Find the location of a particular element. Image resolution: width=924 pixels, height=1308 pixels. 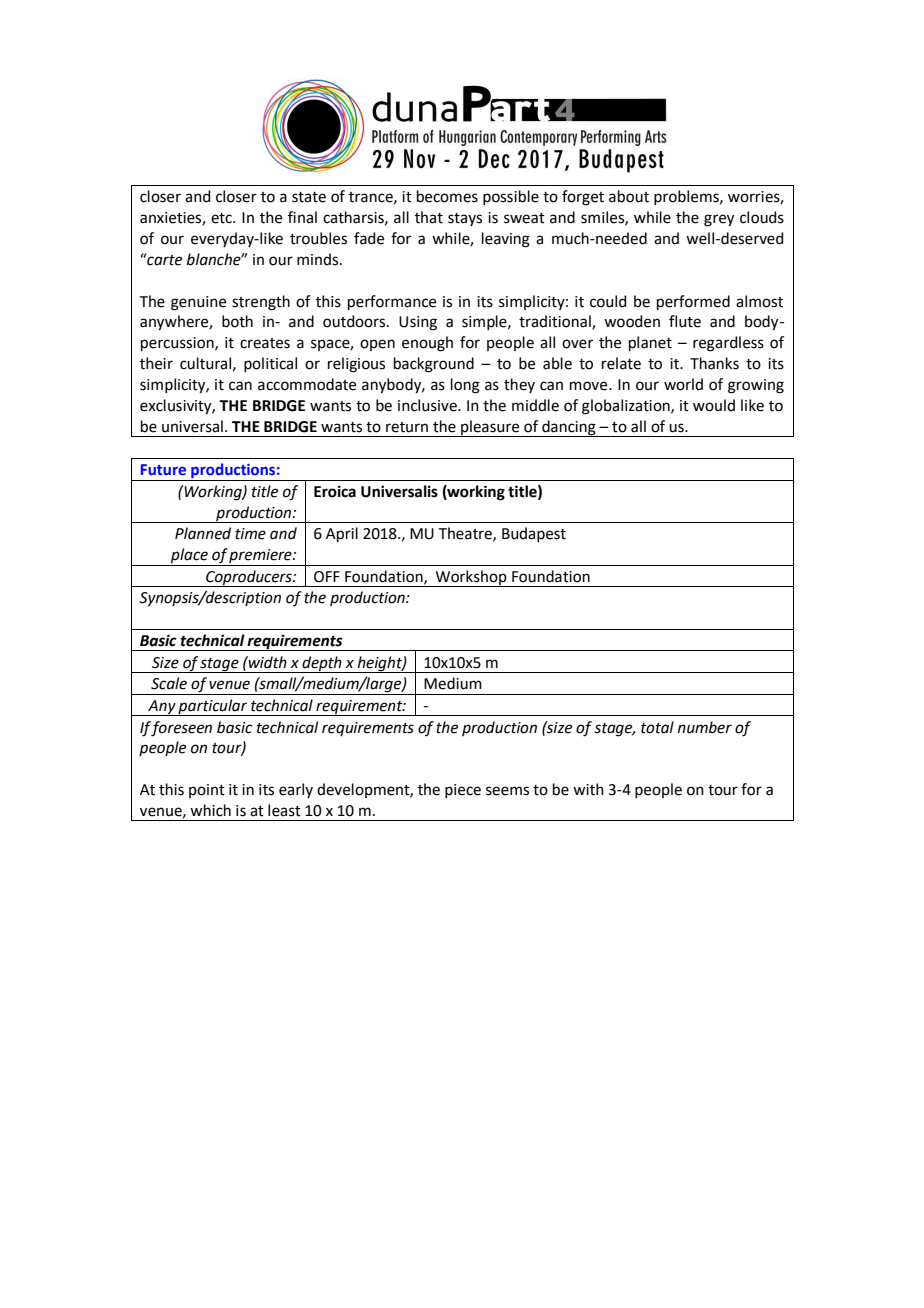

Workshop is located at coordinates (471, 578).
